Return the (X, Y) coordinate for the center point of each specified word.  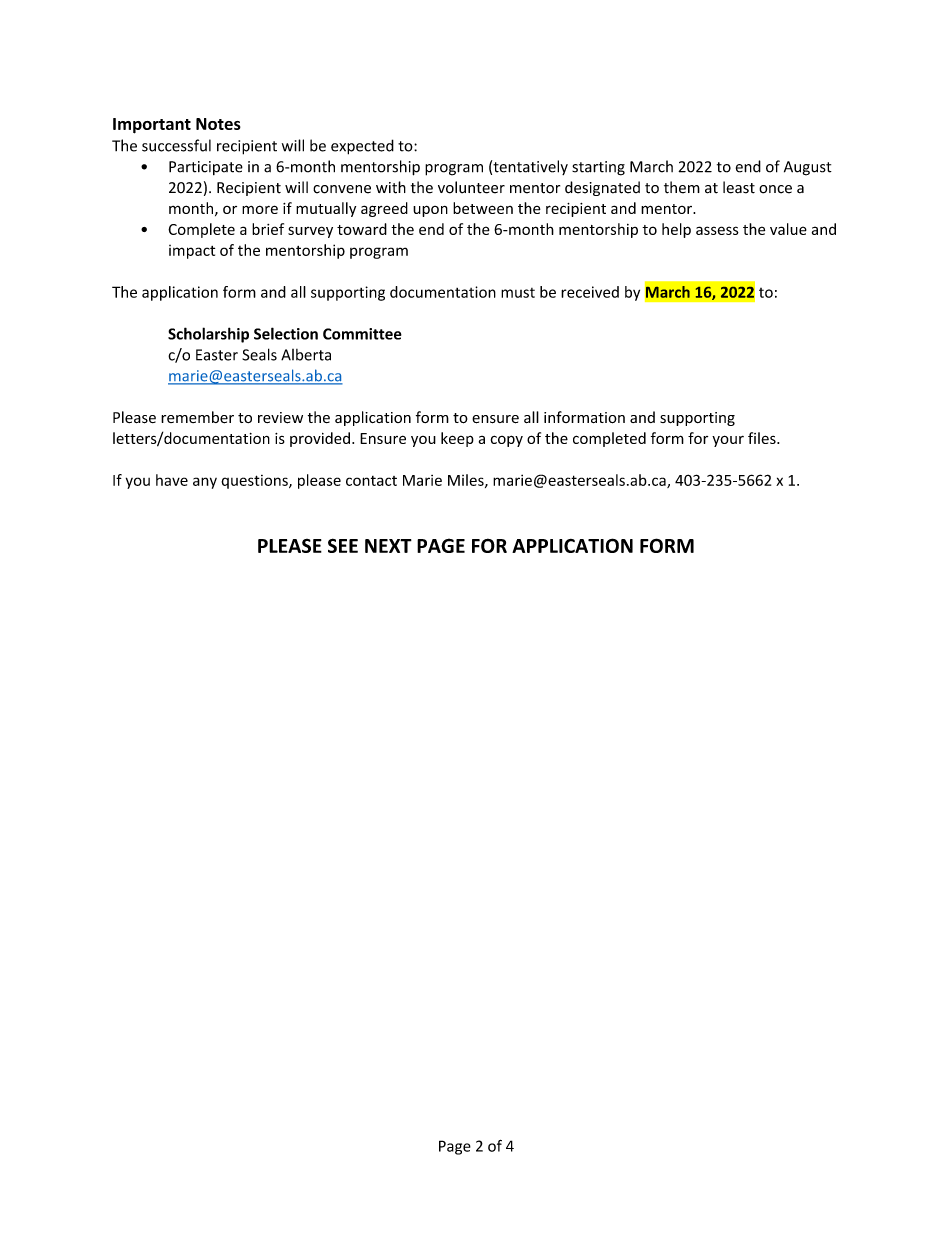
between (483, 208)
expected (362, 147)
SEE (343, 545)
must (518, 293)
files (763, 438)
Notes (218, 124)
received (590, 292)
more (260, 209)
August (808, 168)
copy (507, 441)
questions (255, 482)
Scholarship (208, 335)
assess (717, 230)
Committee (362, 334)
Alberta (306, 355)
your (728, 441)
